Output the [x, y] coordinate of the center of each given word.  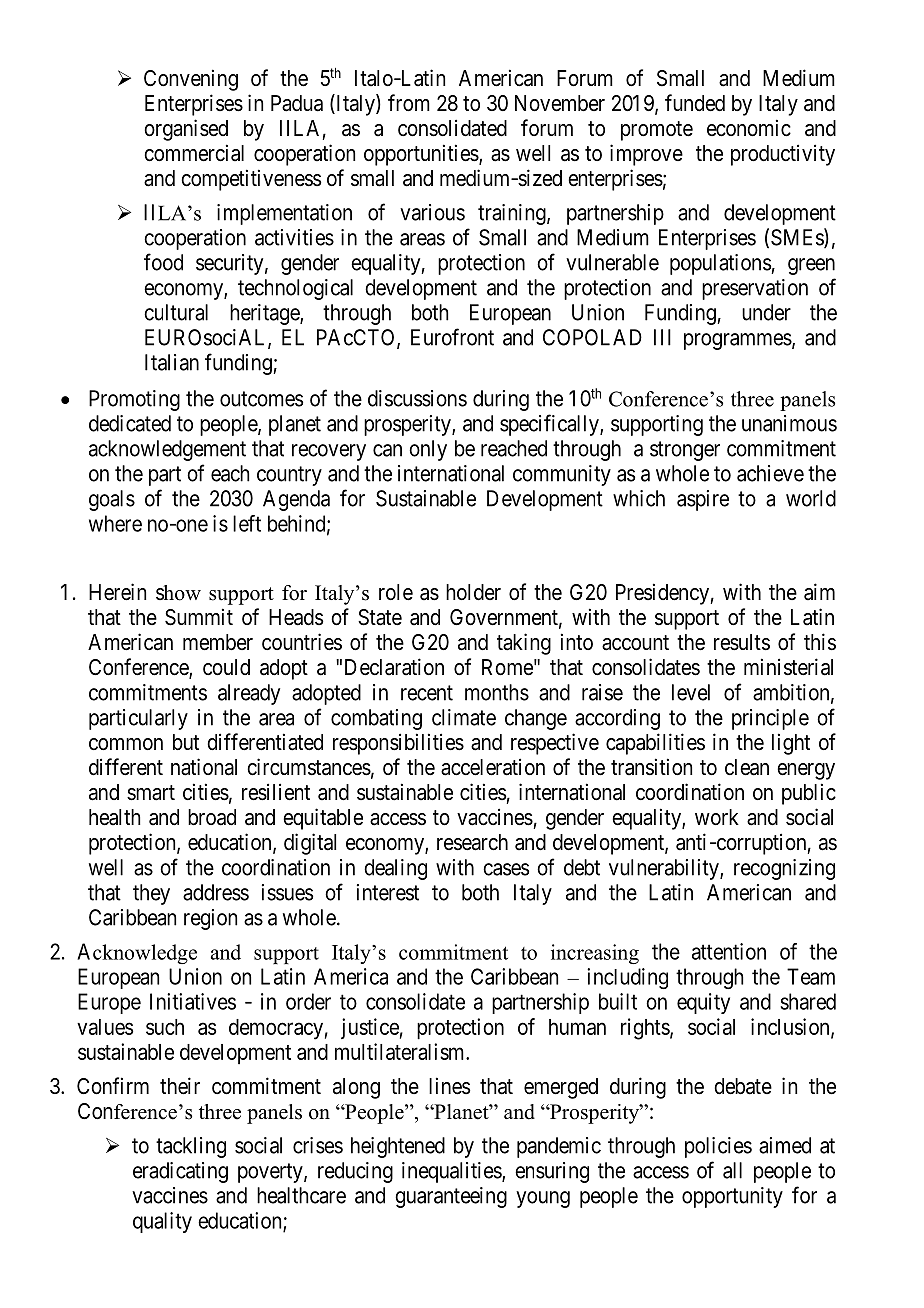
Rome [507, 667]
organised [186, 130]
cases [506, 869]
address [216, 892]
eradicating [180, 1172]
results [742, 642]
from [409, 102]
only [428, 450]
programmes [738, 341]
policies [718, 1147]
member [218, 642]
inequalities [452, 1172]
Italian [172, 362]
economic [749, 128]
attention [729, 951]
